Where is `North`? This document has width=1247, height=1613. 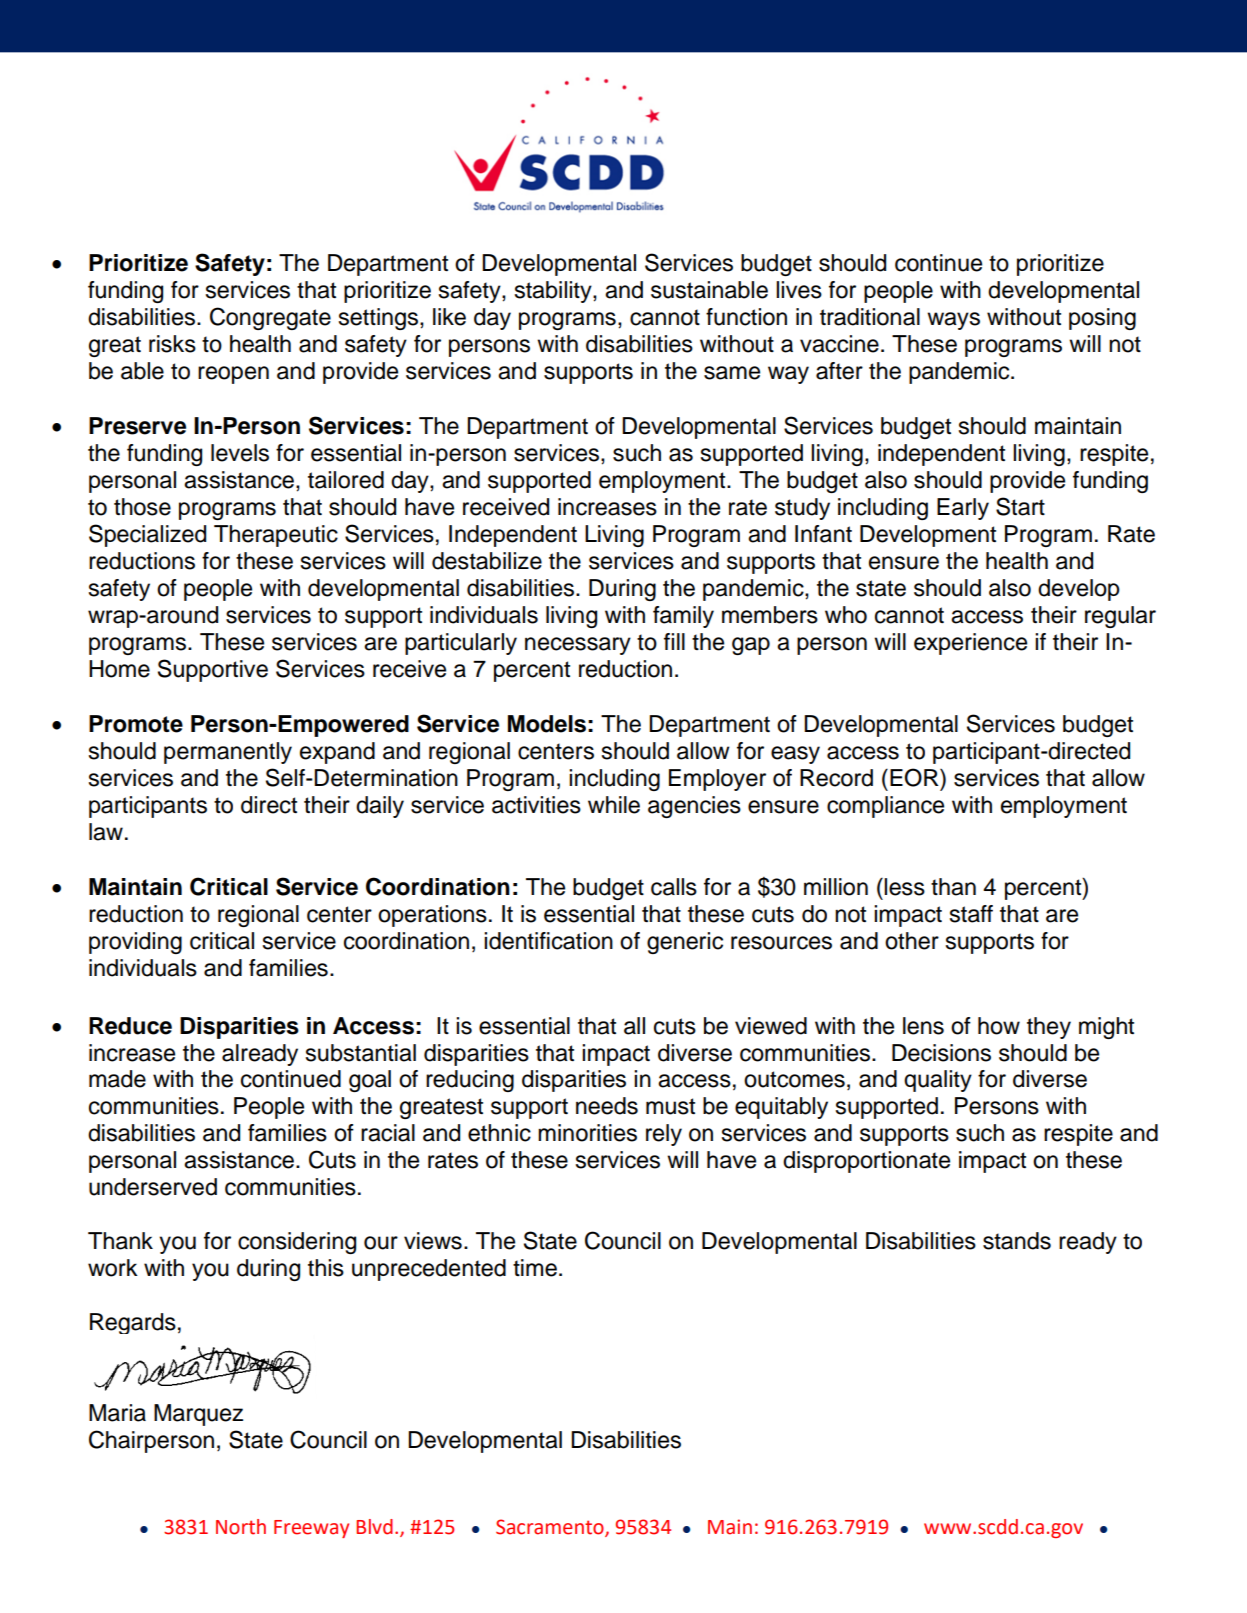 North is located at coordinates (241, 1527).
